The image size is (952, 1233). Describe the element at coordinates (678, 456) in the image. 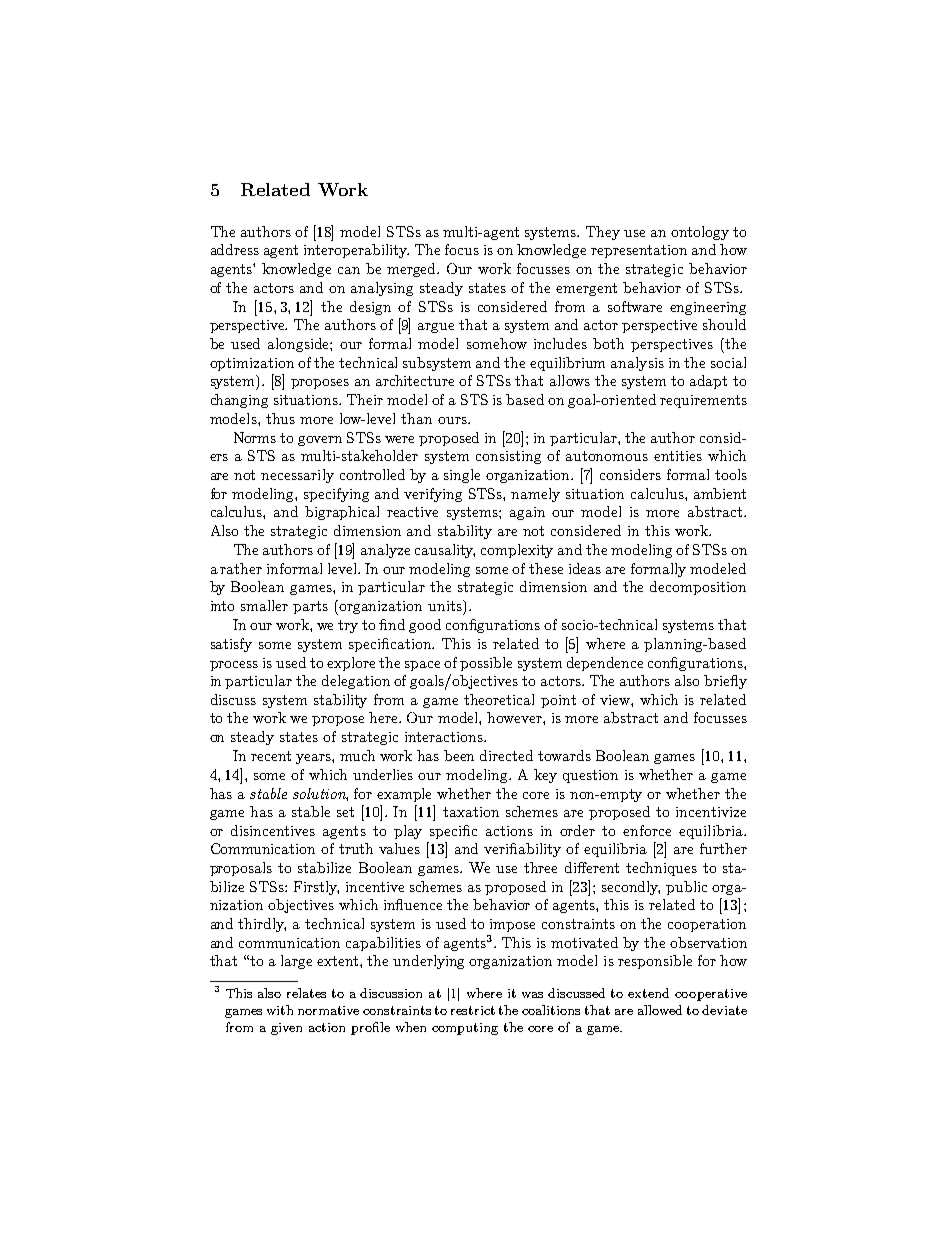

I see `entities` at that location.
